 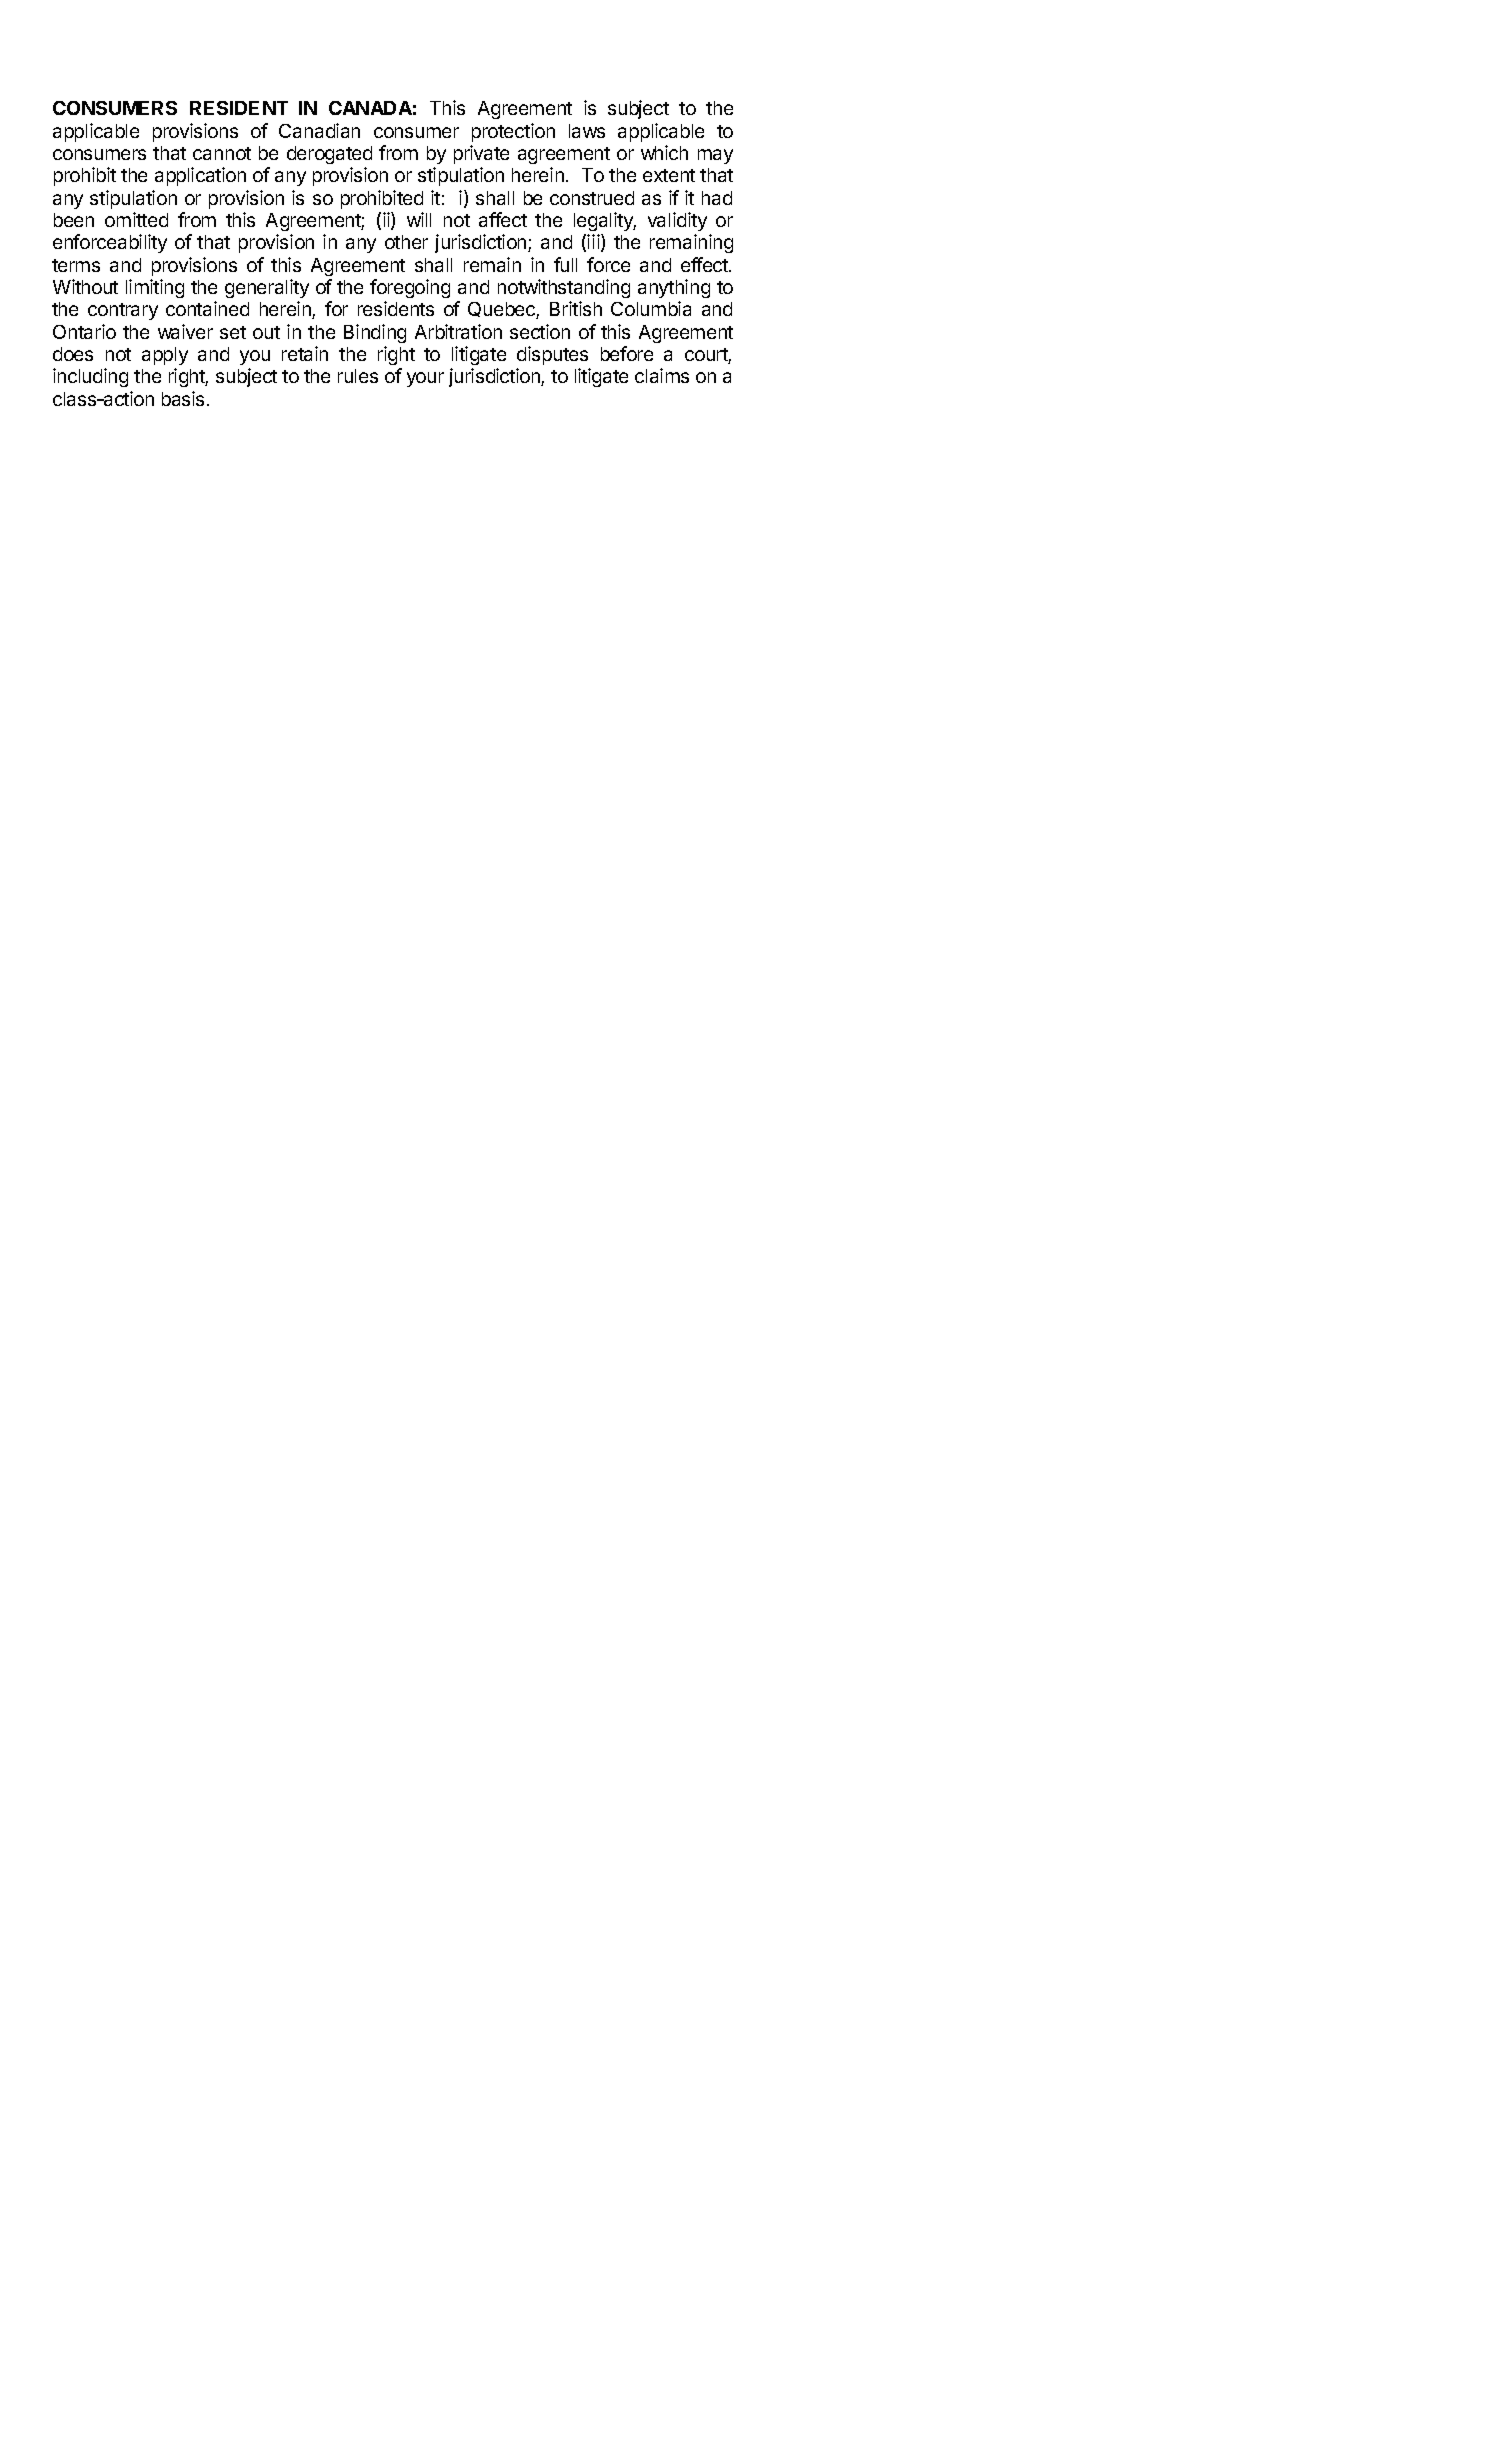 I want to click on cannot, so click(x=222, y=153).
